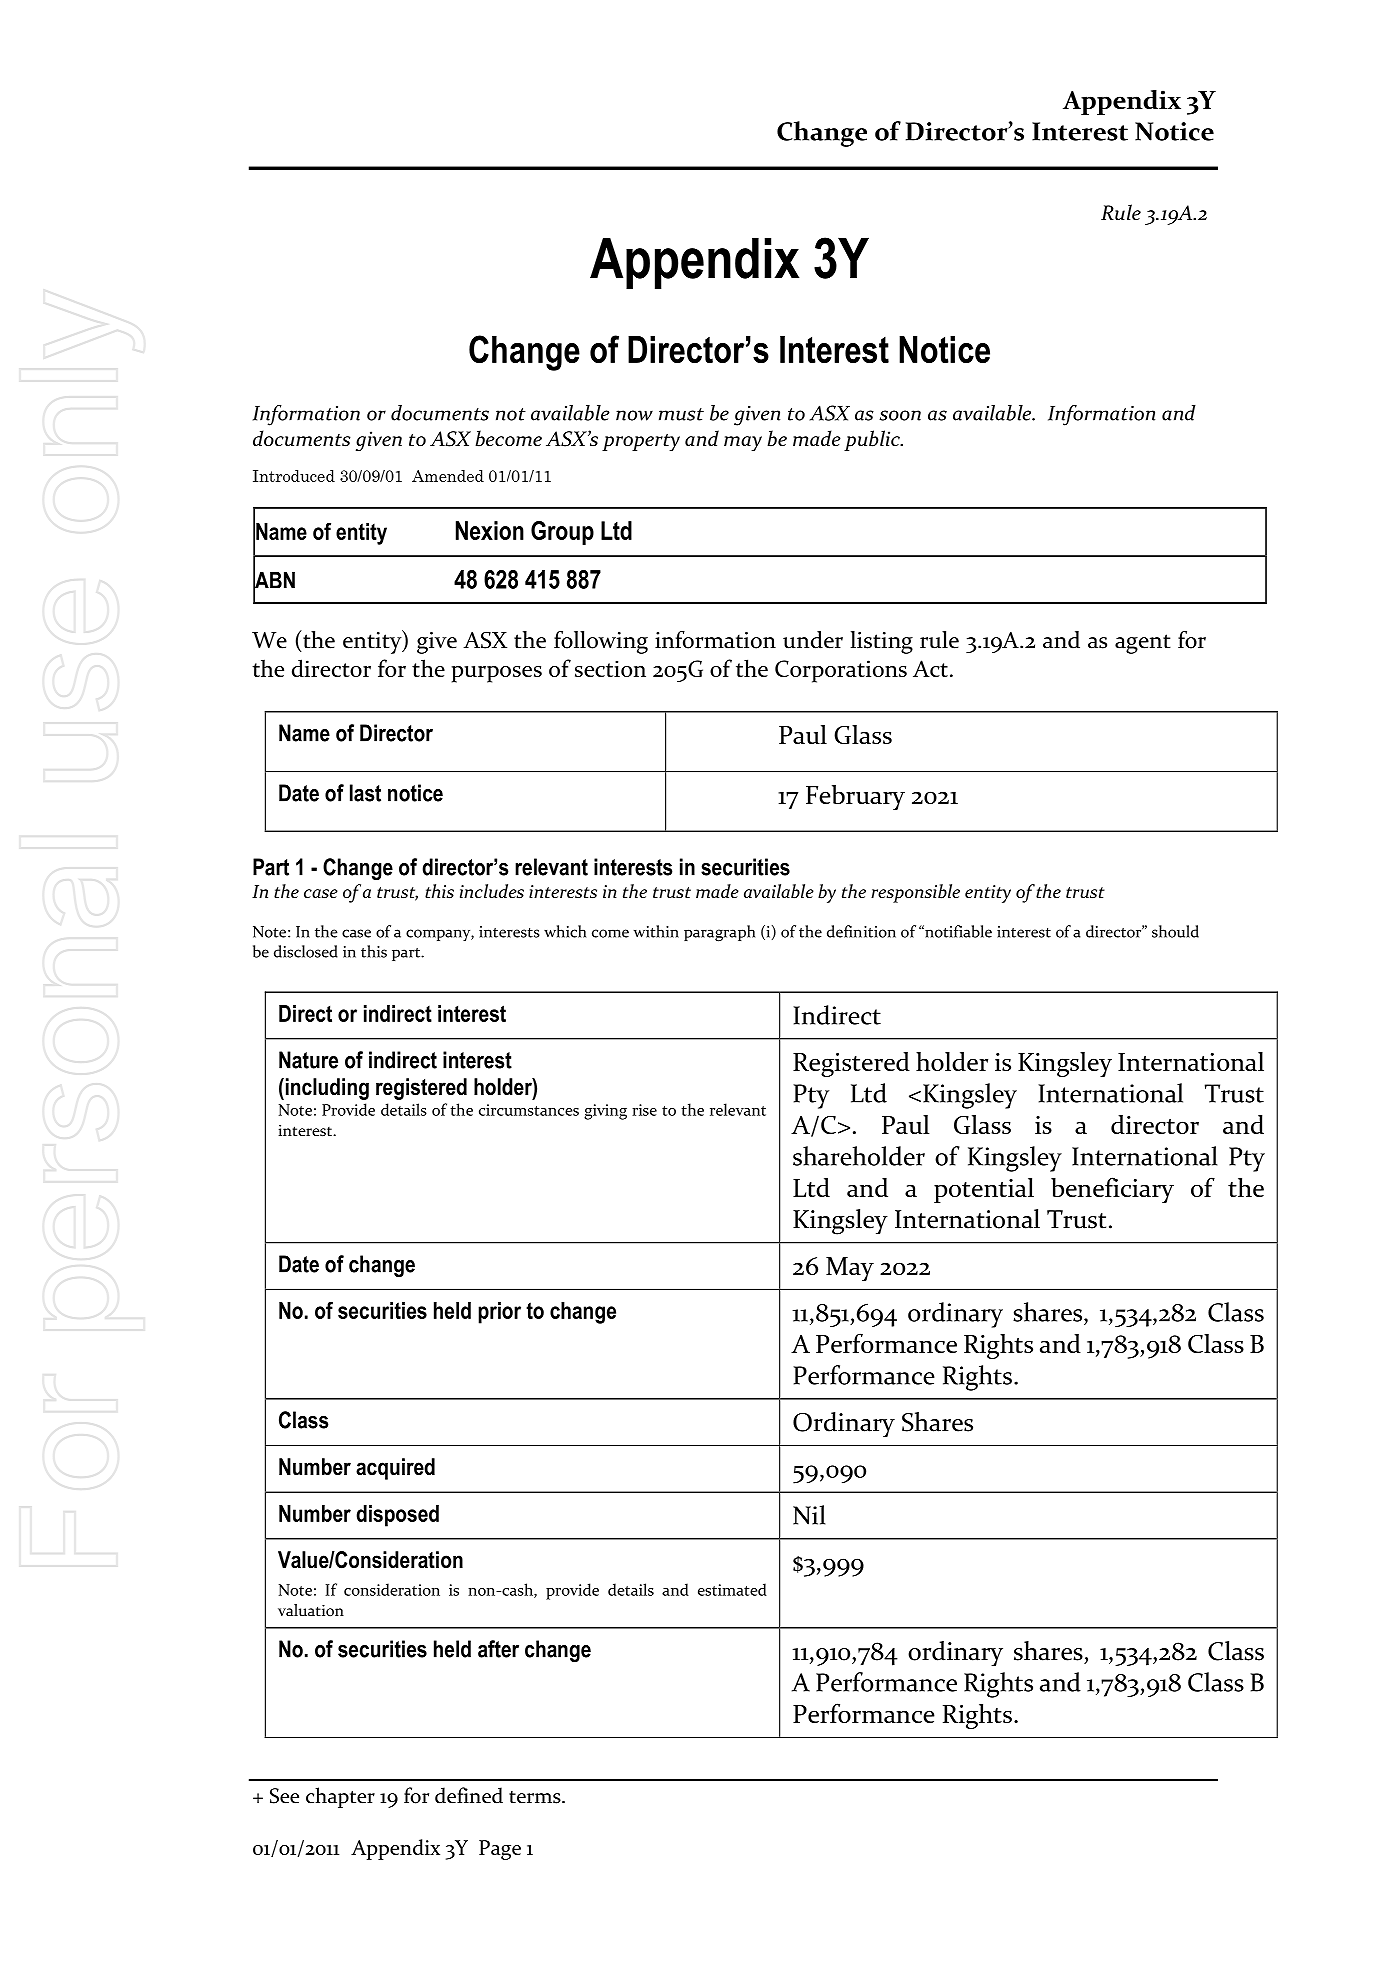  Describe the element at coordinates (855, 797) in the document. I see `February` at that location.
